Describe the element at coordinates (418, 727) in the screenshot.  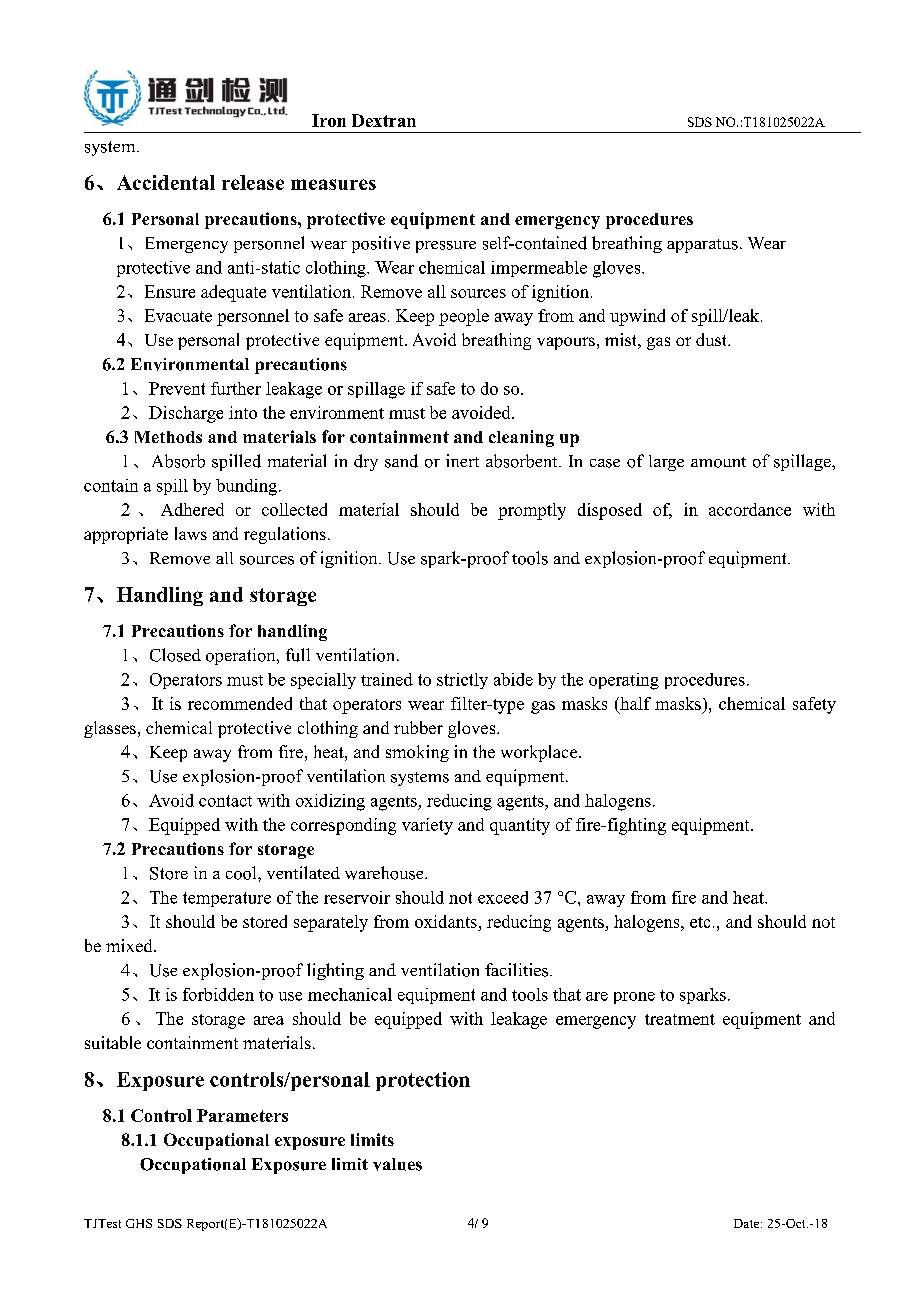
I see `rubber` at that location.
